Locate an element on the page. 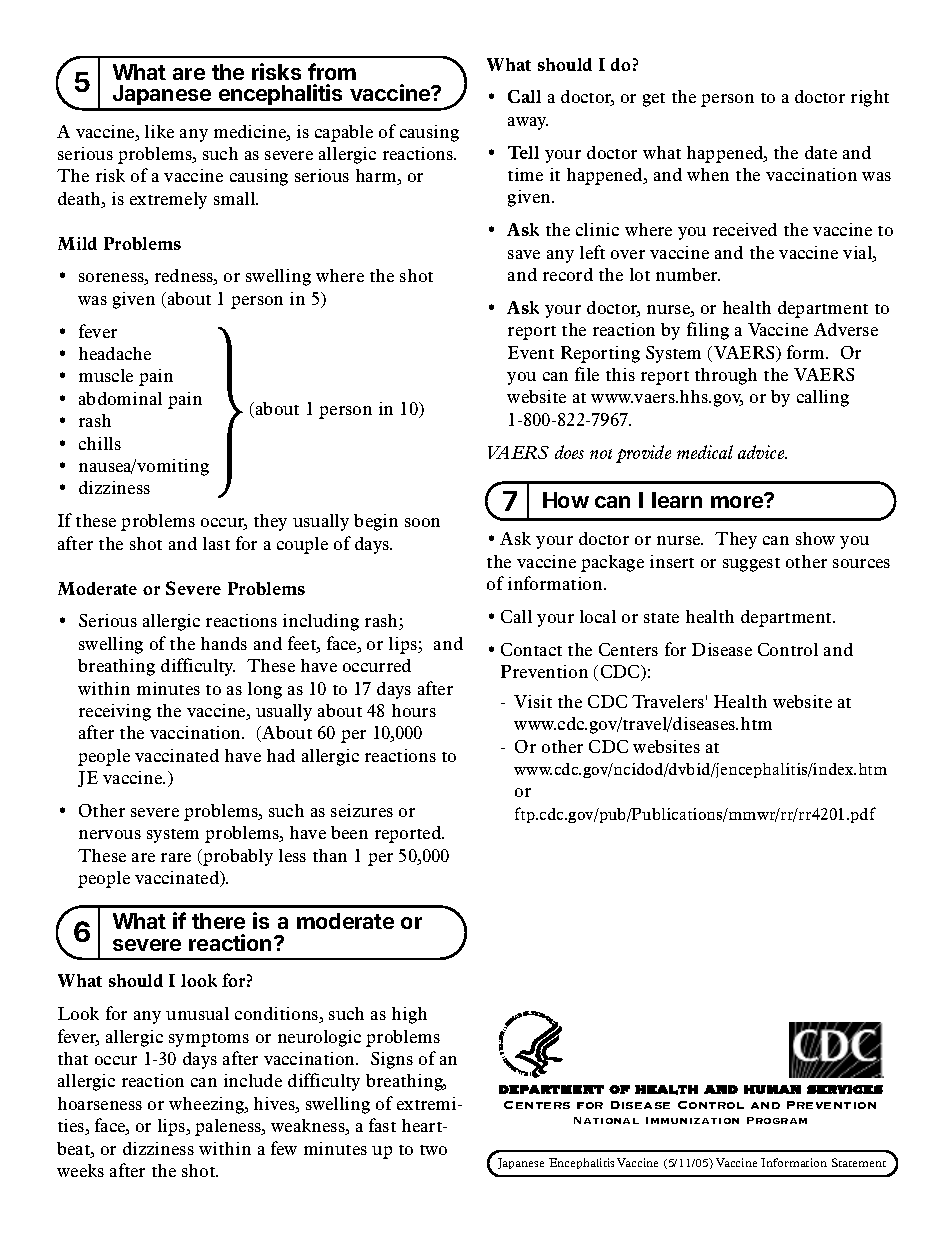 The image size is (952, 1233). wheezing is located at coordinates (208, 1105).
